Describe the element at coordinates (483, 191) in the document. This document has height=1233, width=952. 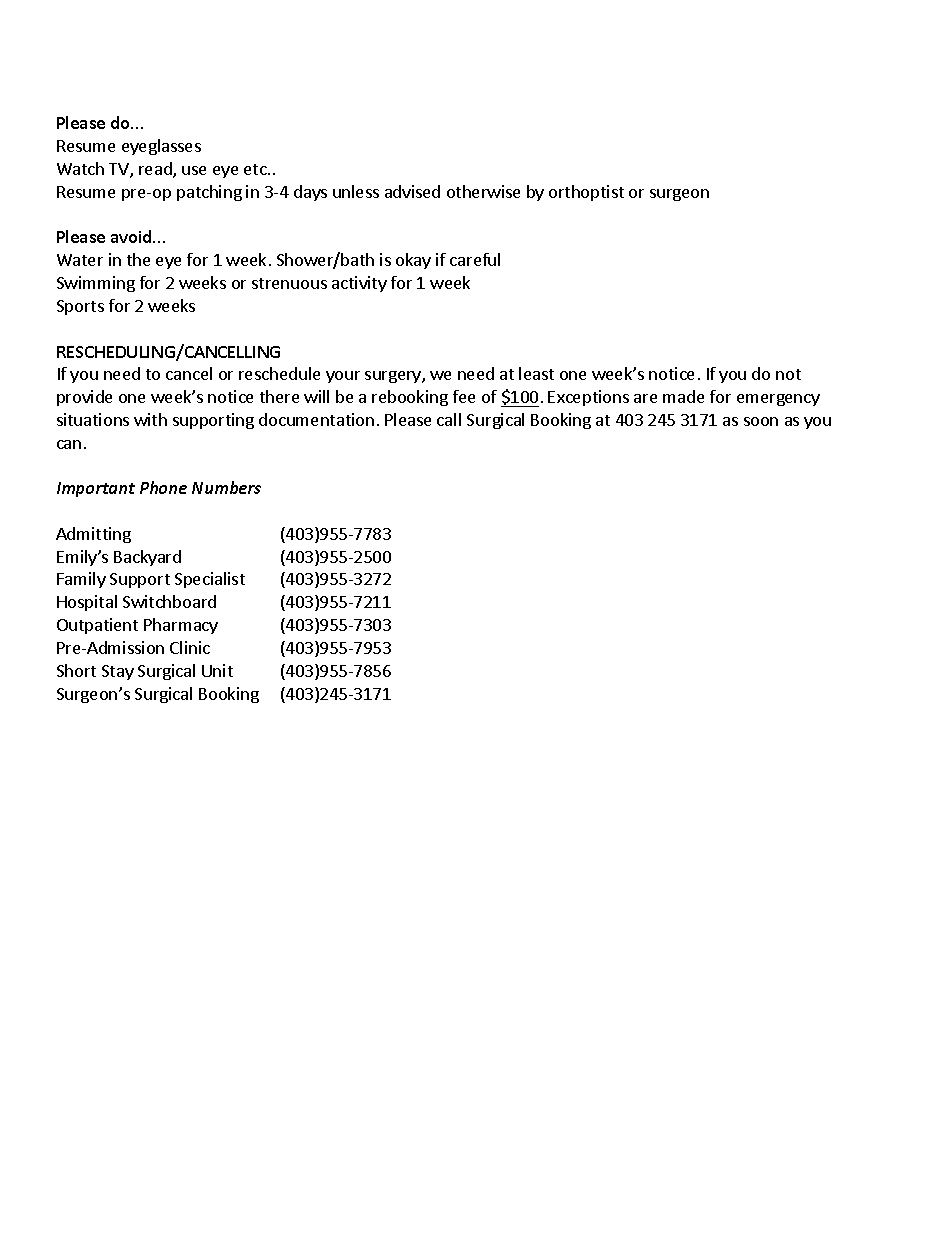
I see `otherwise` at that location.
